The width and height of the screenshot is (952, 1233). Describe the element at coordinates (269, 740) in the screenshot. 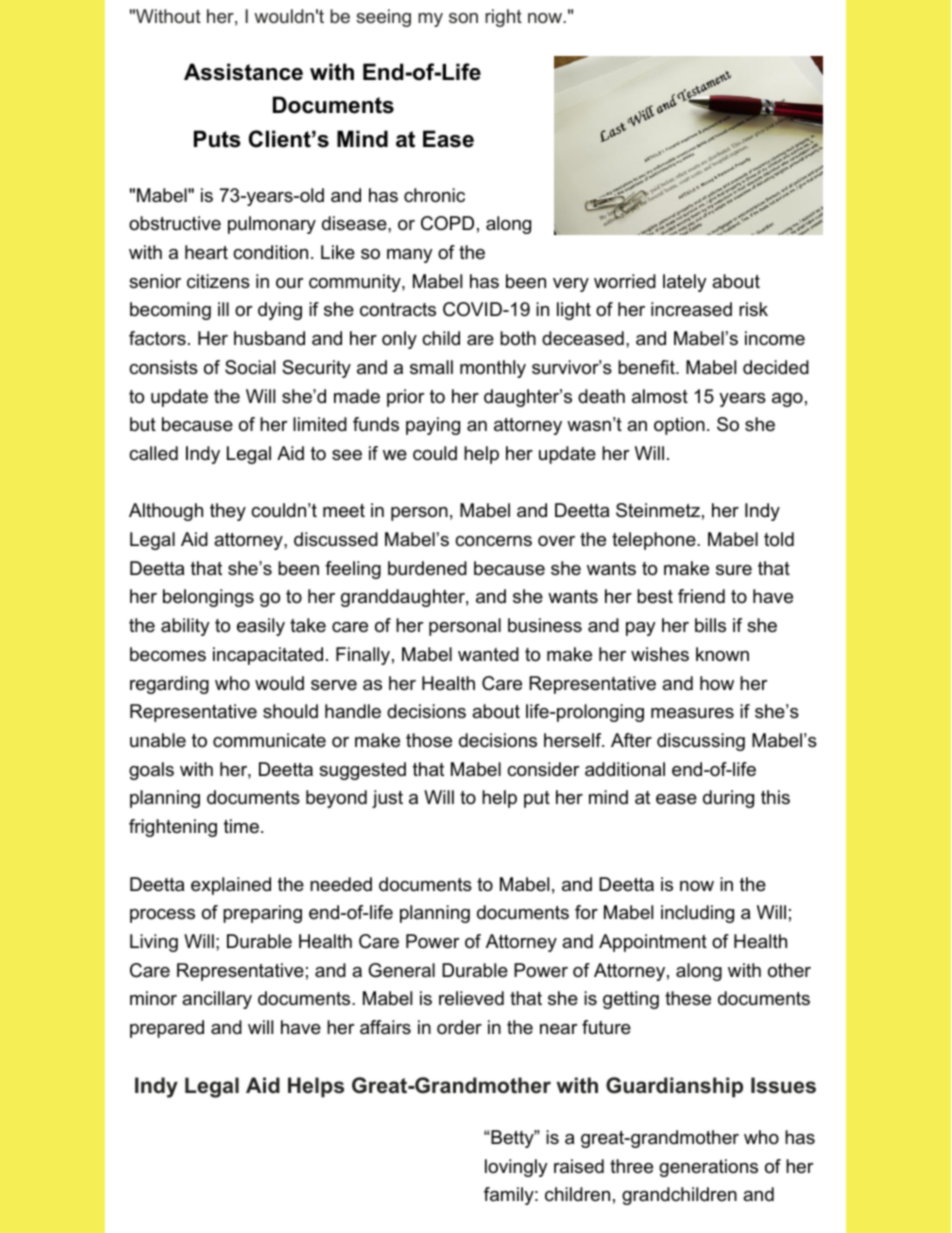

I see `communicate` at that location.
